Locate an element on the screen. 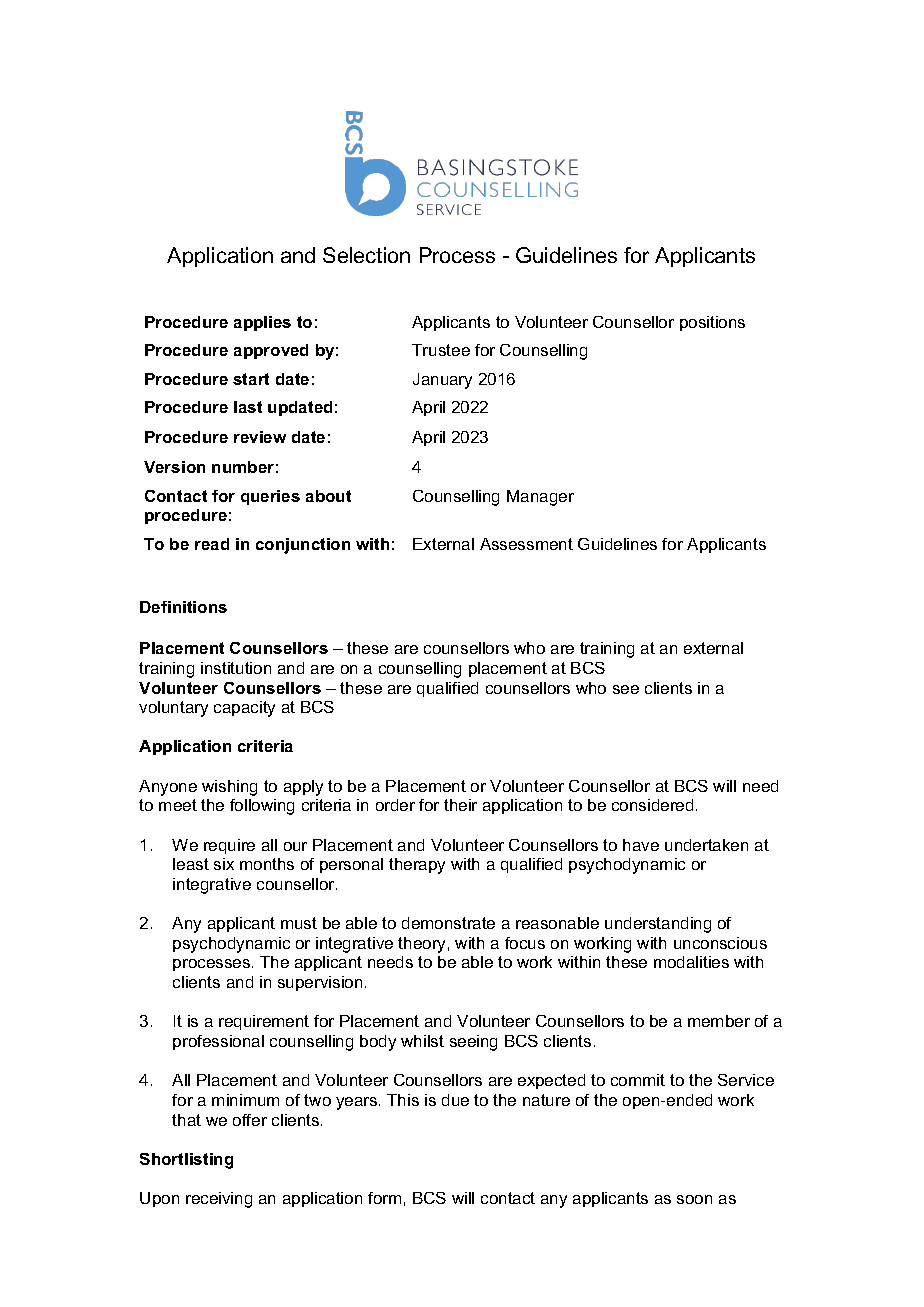  Assessment is located at coordinates (526, 544).
